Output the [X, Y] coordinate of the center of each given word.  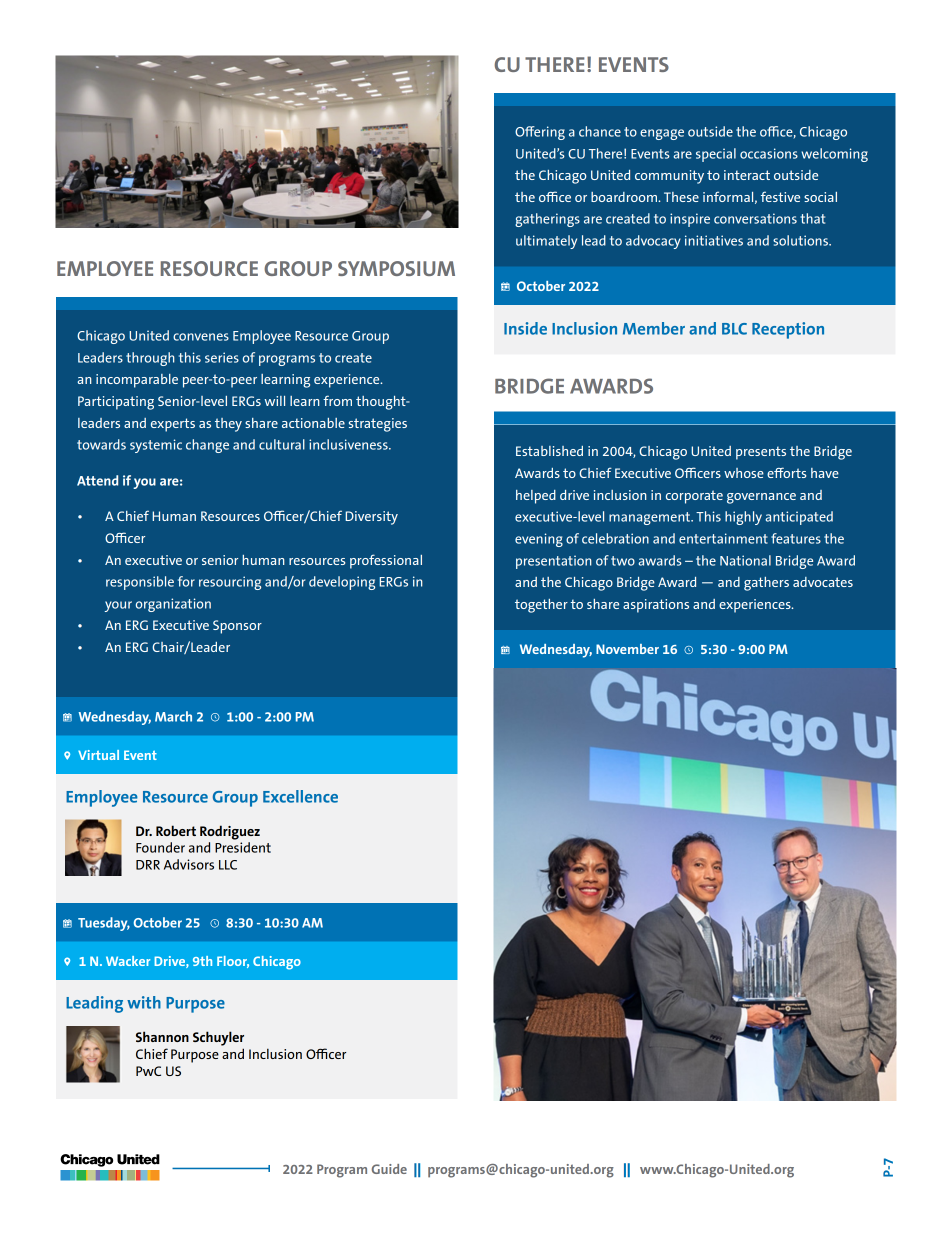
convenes [201, 337]
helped [536, 497]
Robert [176, 830]
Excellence [300, 796]
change [207, 446]
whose [744, 473]
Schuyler [218, 1038]
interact [747, 175]
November [627, 649]
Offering [540, 133]
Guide [389, 1169]
